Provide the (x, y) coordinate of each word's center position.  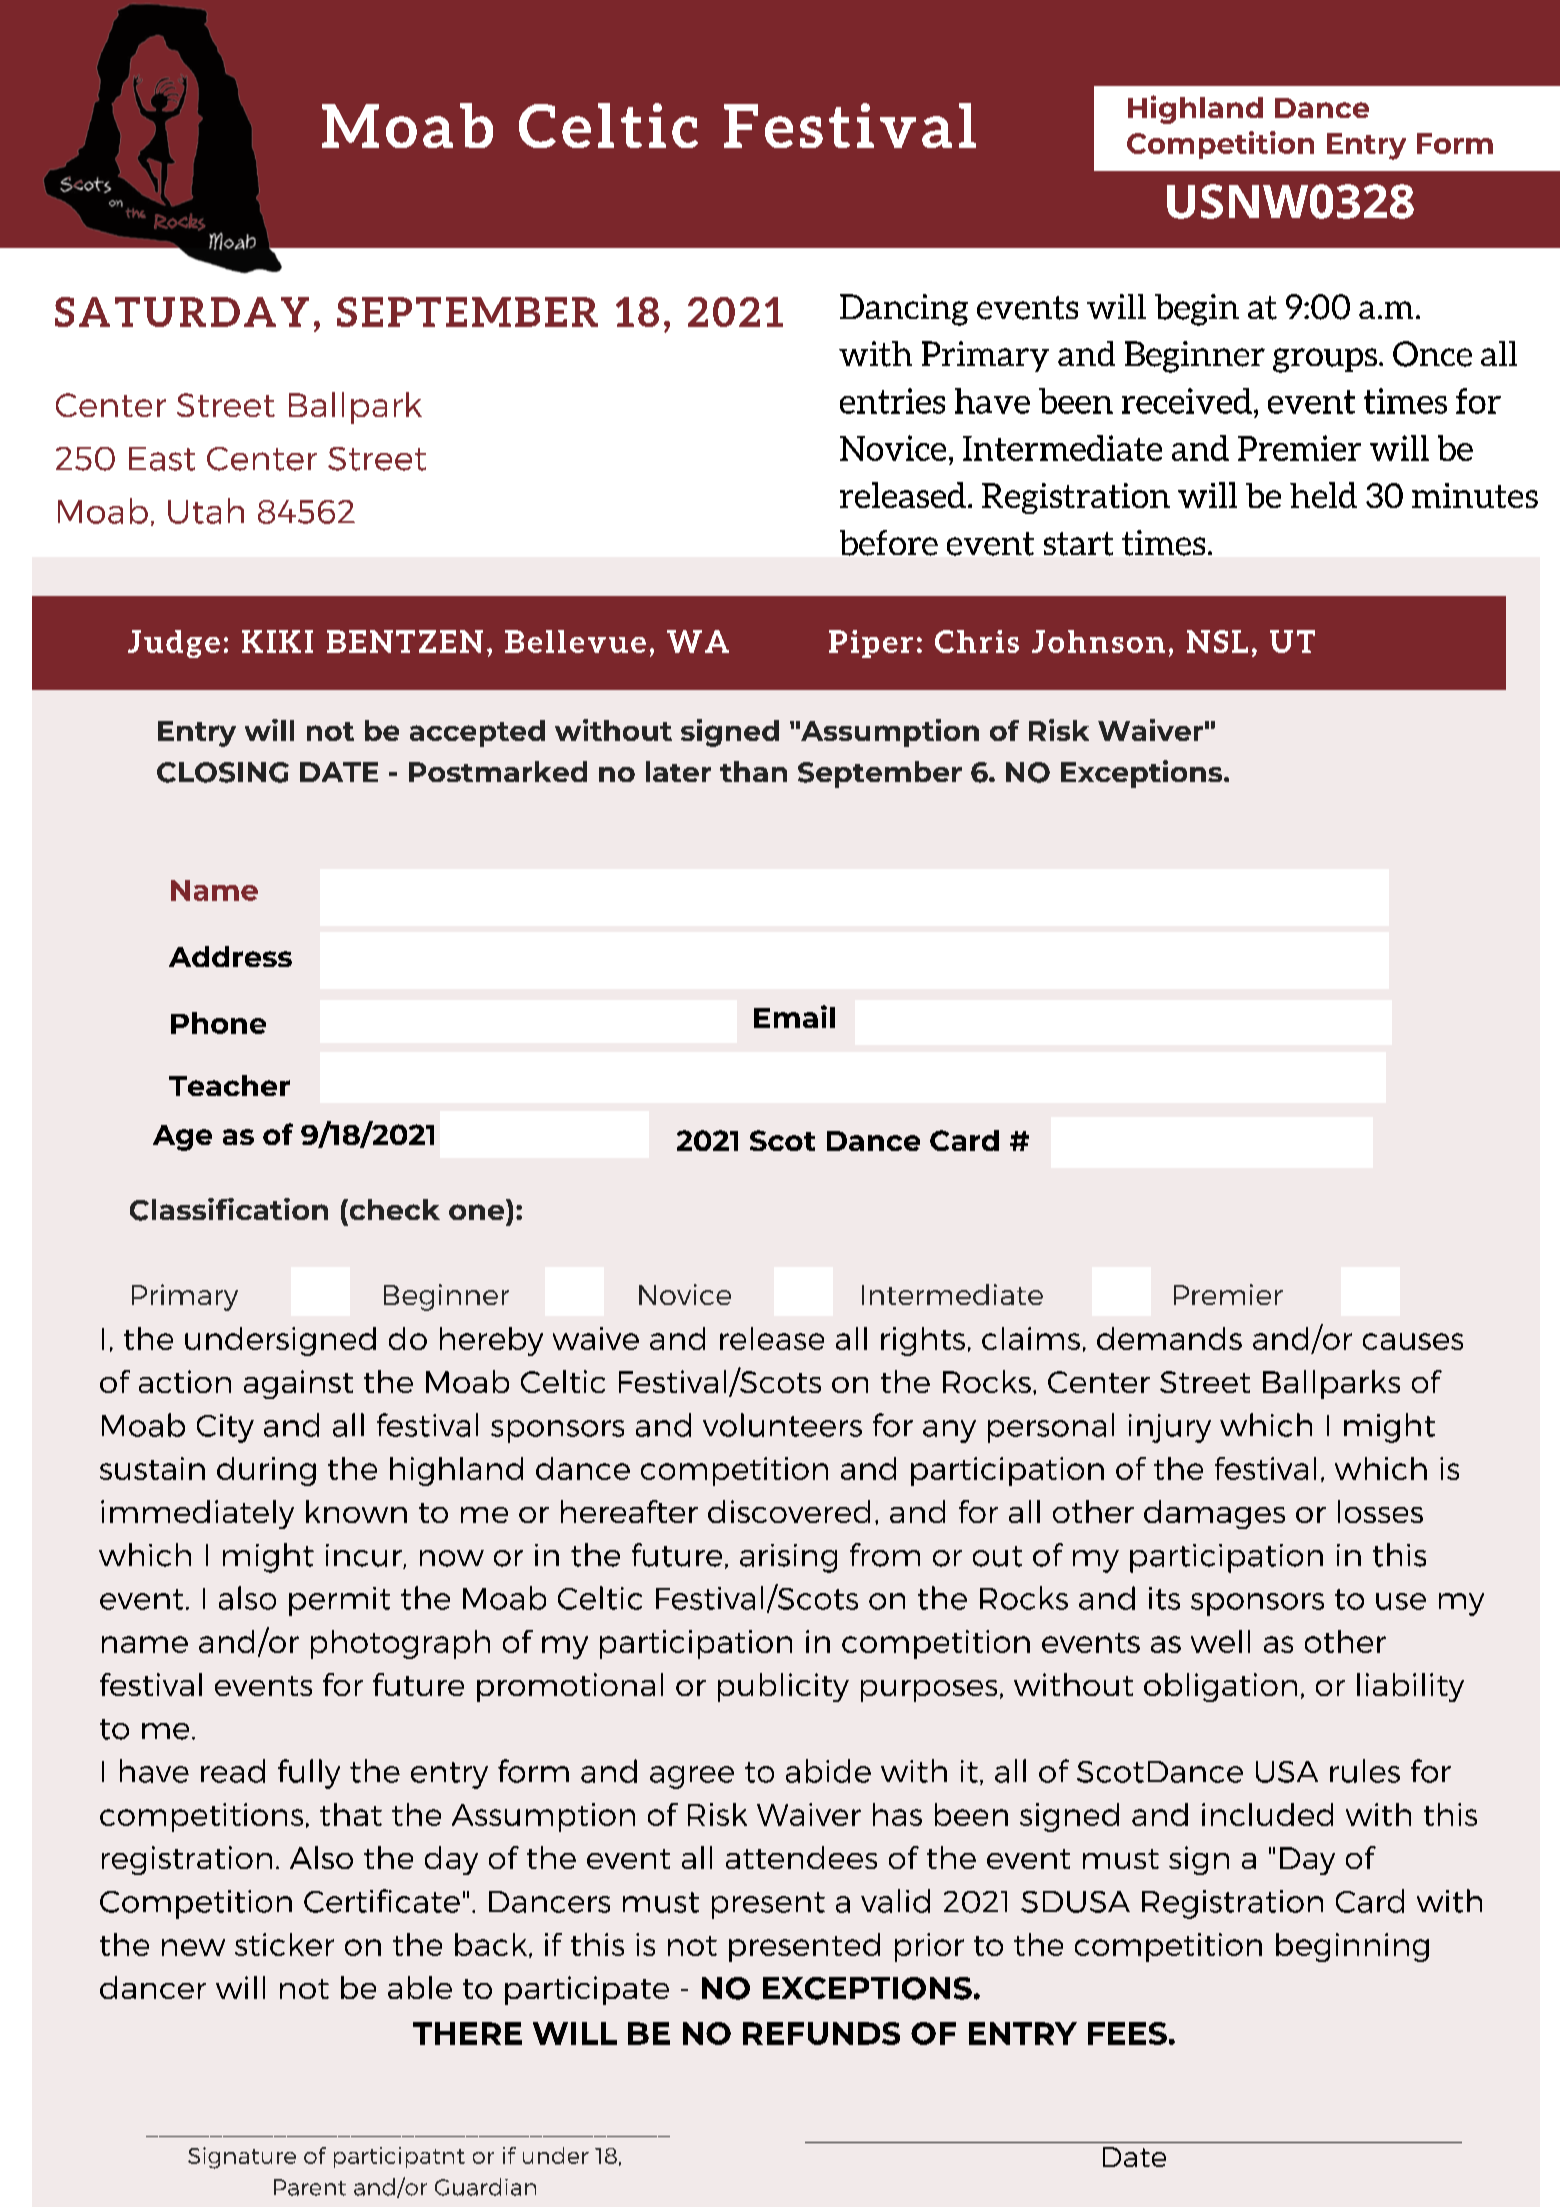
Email (794, 1016)
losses (1380, 1511)
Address (230, 956)
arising (788, 1558)
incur (365, 1556)
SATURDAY (182, 312)
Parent (310, 2187)
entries (892, 401)
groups (1326, 360)
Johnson (1098, 641)
